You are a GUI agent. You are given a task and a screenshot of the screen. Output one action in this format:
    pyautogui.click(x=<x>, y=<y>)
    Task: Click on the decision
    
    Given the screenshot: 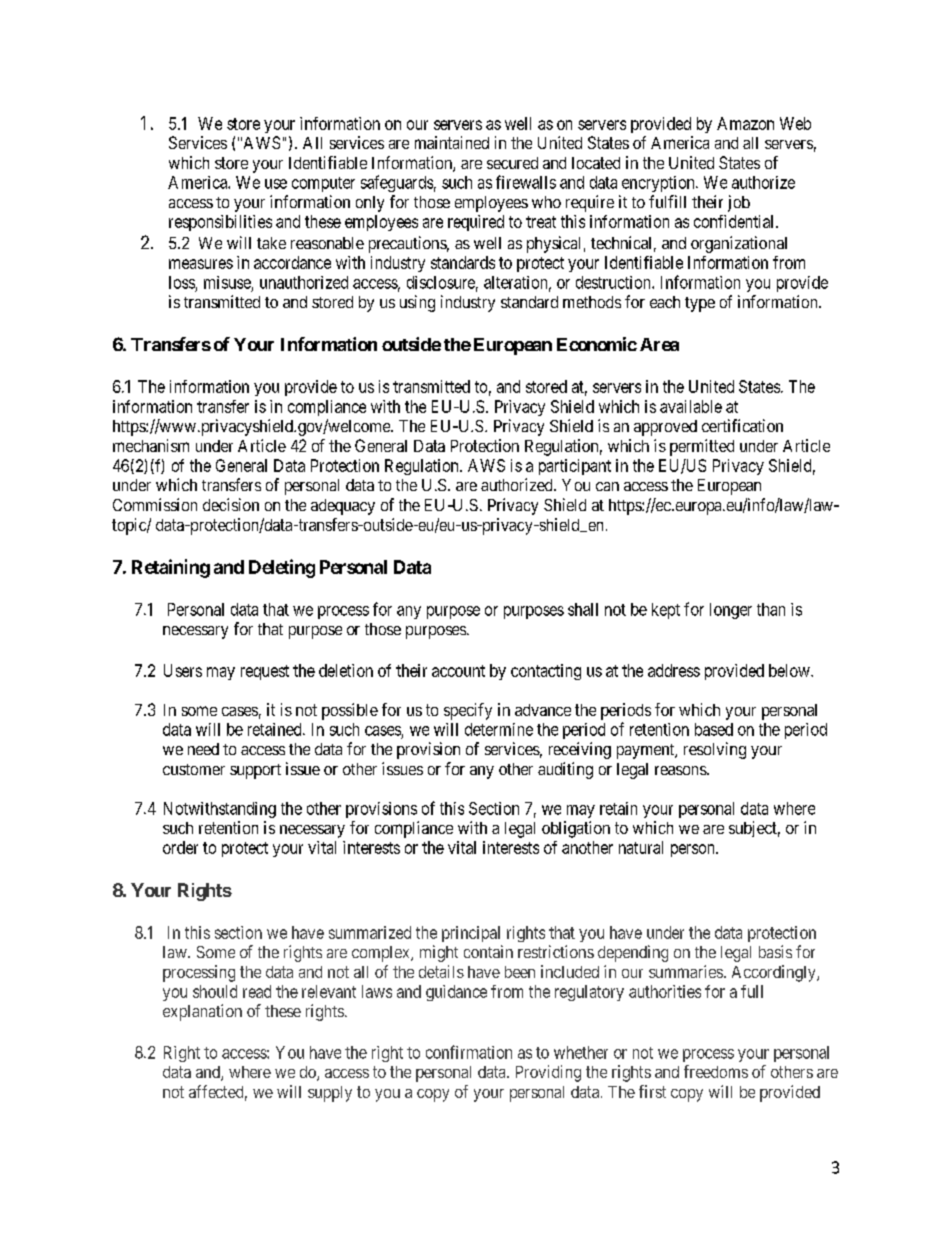 What is the action you would take?
    pyautogui.click(x=231, y=504)
